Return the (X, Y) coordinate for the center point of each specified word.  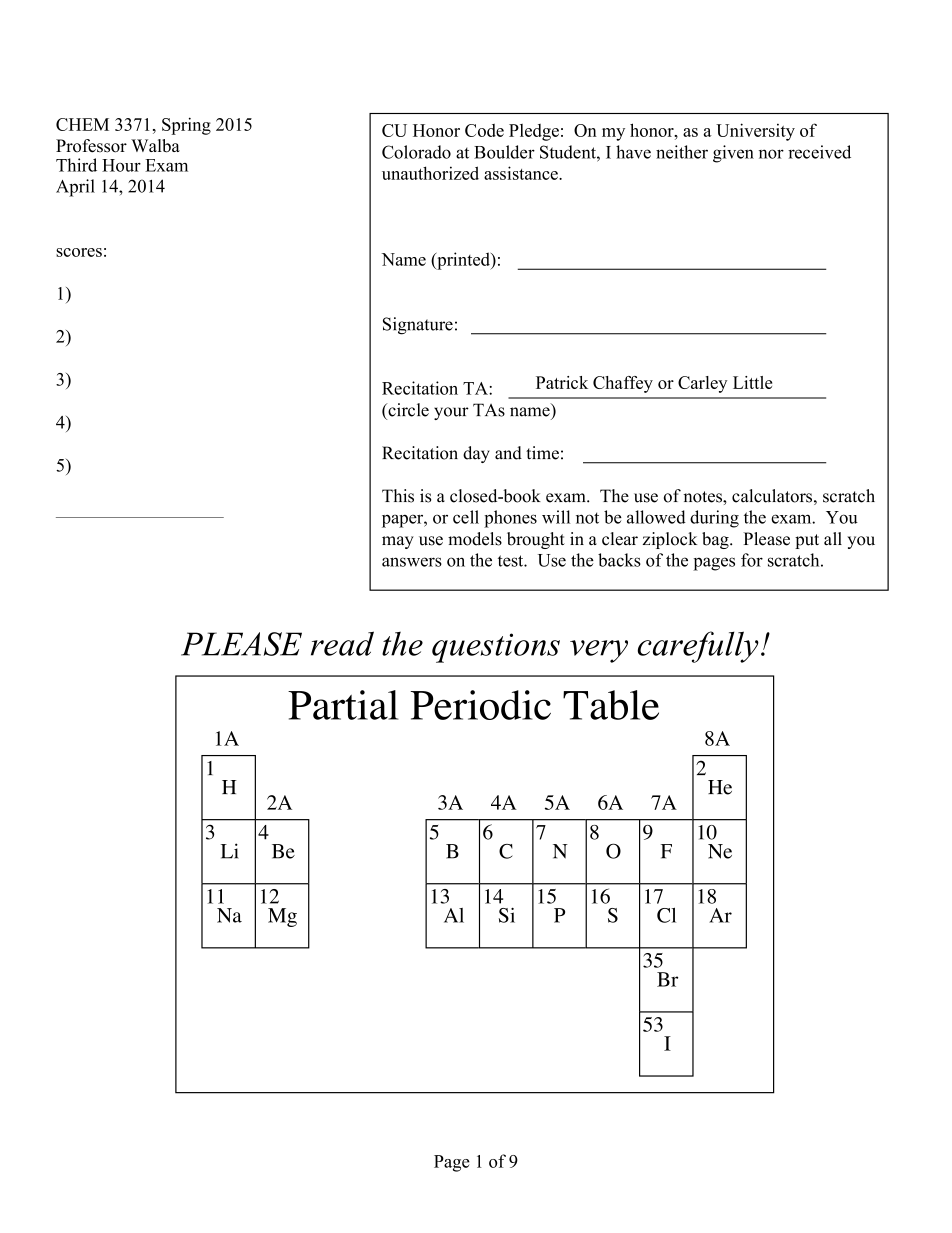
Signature (418, 326)
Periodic (481, 705)
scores (79, 252)
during (714, 519)
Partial (343, 705)
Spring (186, 126)
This (398, 496)
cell (466, 517)
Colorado (416, 152)
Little (752, 382)
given (733, 154)
